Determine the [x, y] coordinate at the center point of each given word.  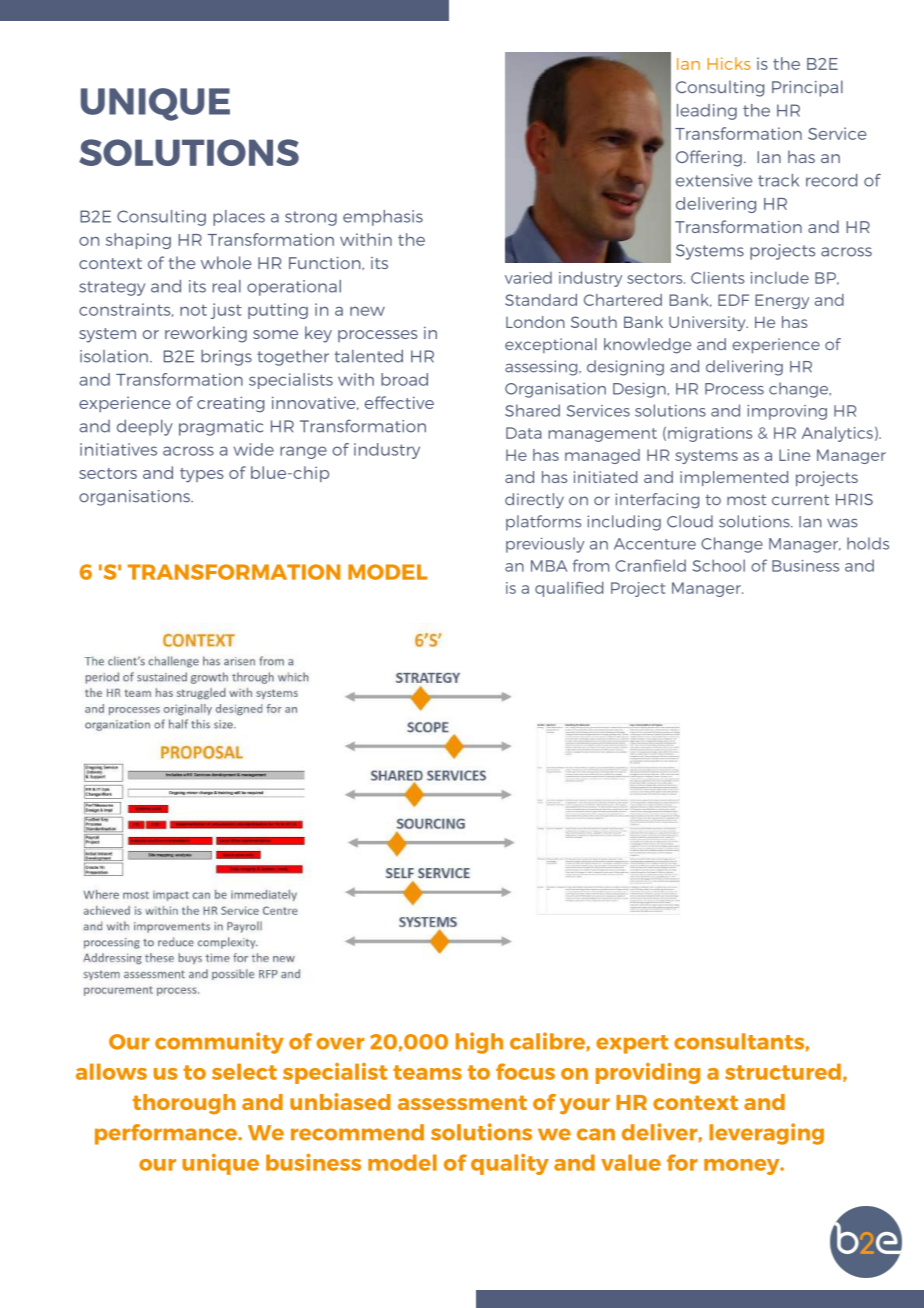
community [219, 1043]
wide [254, 449]
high [479, 1043]
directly [534, 501]
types [202, 475]
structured [783, 1071]
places [239, 218]
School [718, 565]
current [800, 500]
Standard [541, 300]
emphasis [383, 218]
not [193, 310]
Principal [807, 88]
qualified [569, 589]
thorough [184, 1104]
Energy [782, 301]
